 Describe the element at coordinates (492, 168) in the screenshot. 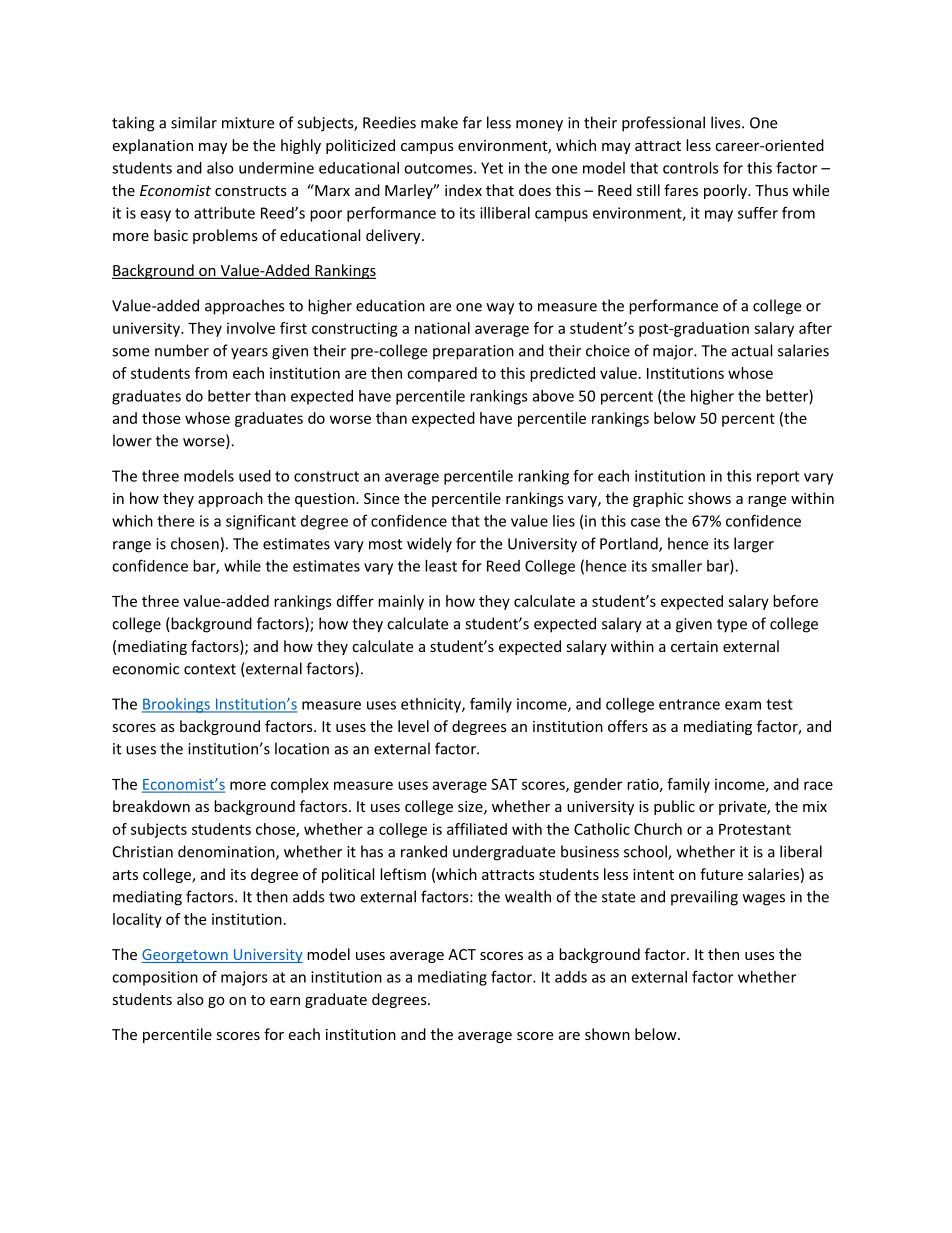

I see `Yet` at that location.
